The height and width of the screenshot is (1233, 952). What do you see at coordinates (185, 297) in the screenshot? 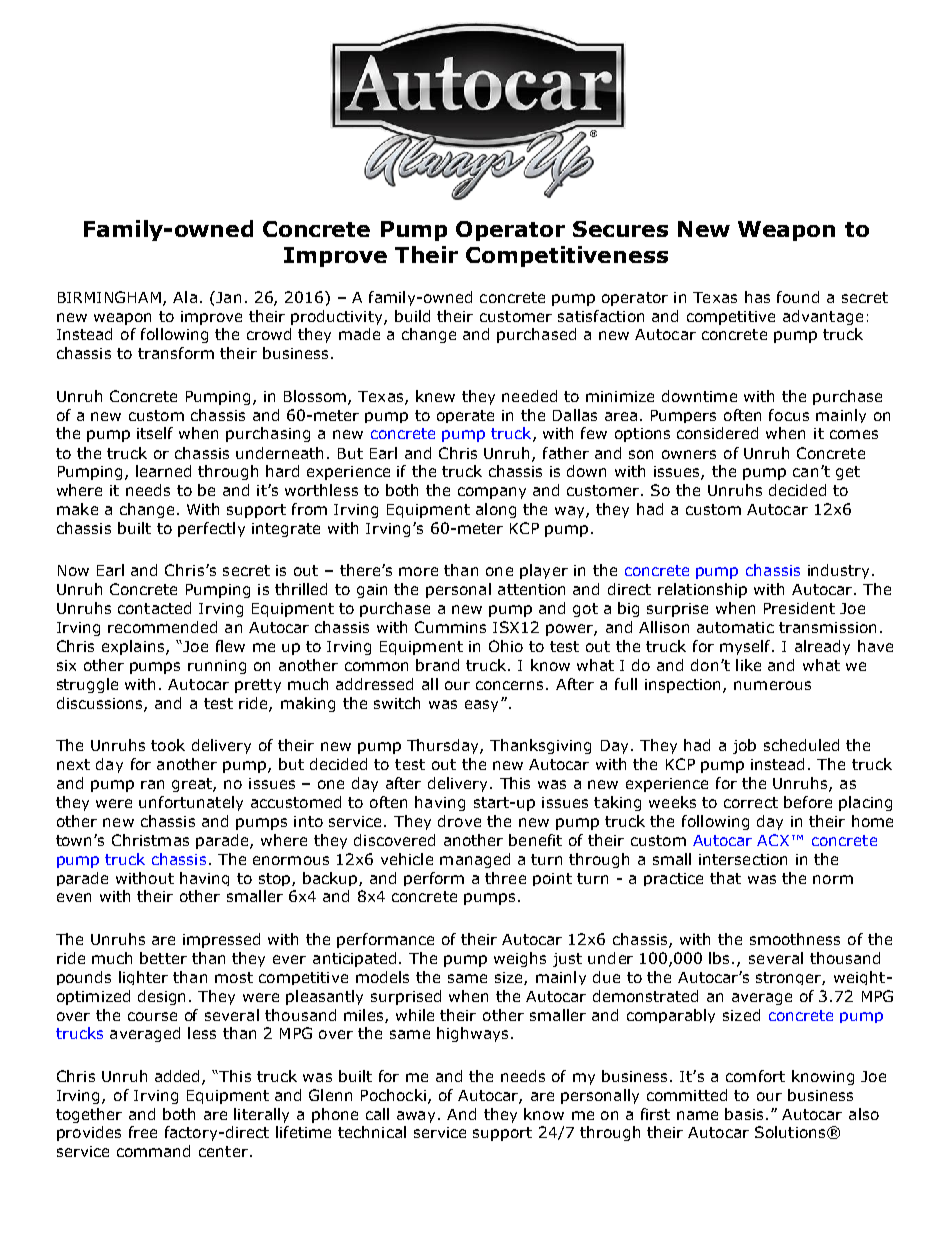
I see `Ala` at bounding box center [185, 297].
